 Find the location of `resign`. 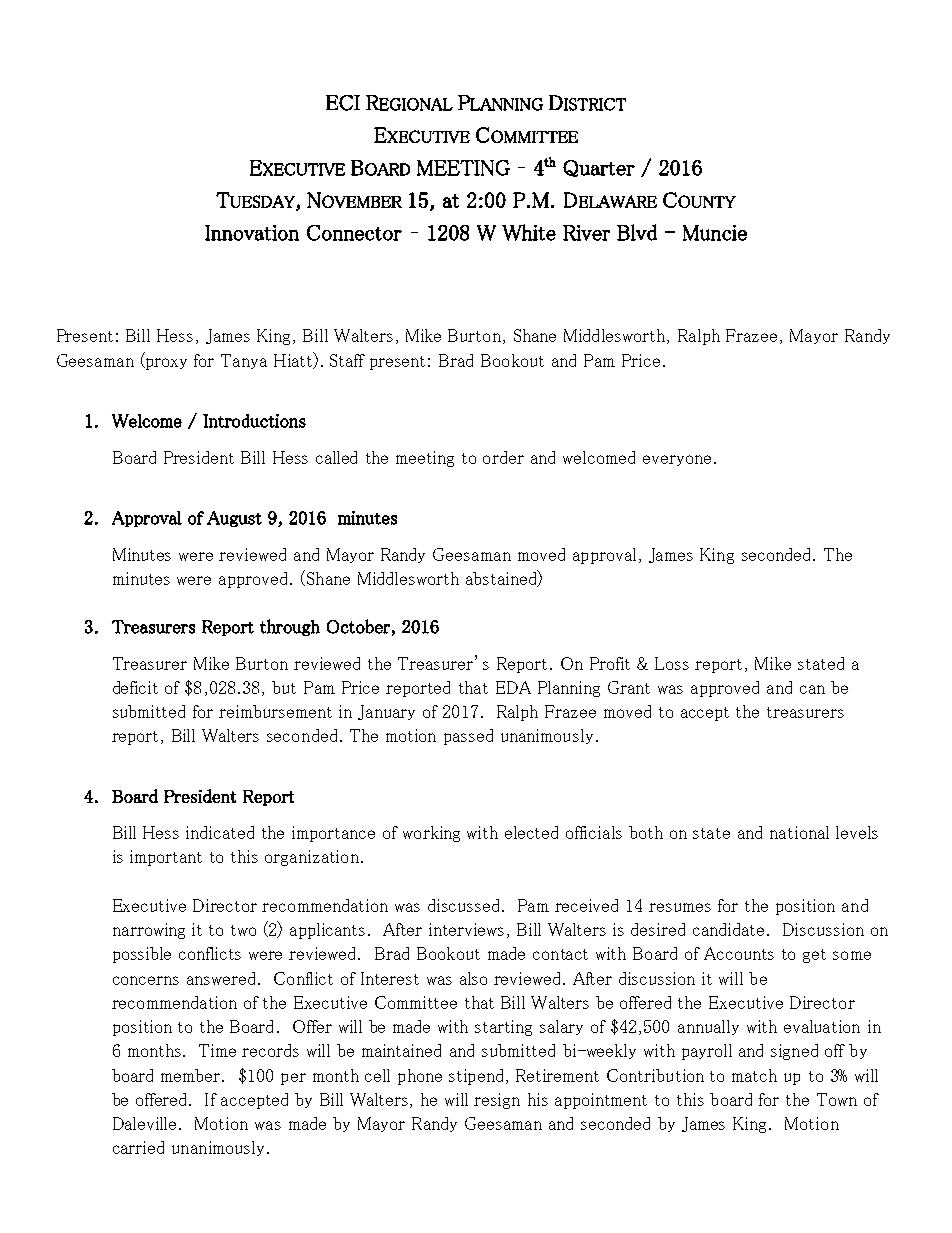

resign is located at coordinates (497, 1101).
